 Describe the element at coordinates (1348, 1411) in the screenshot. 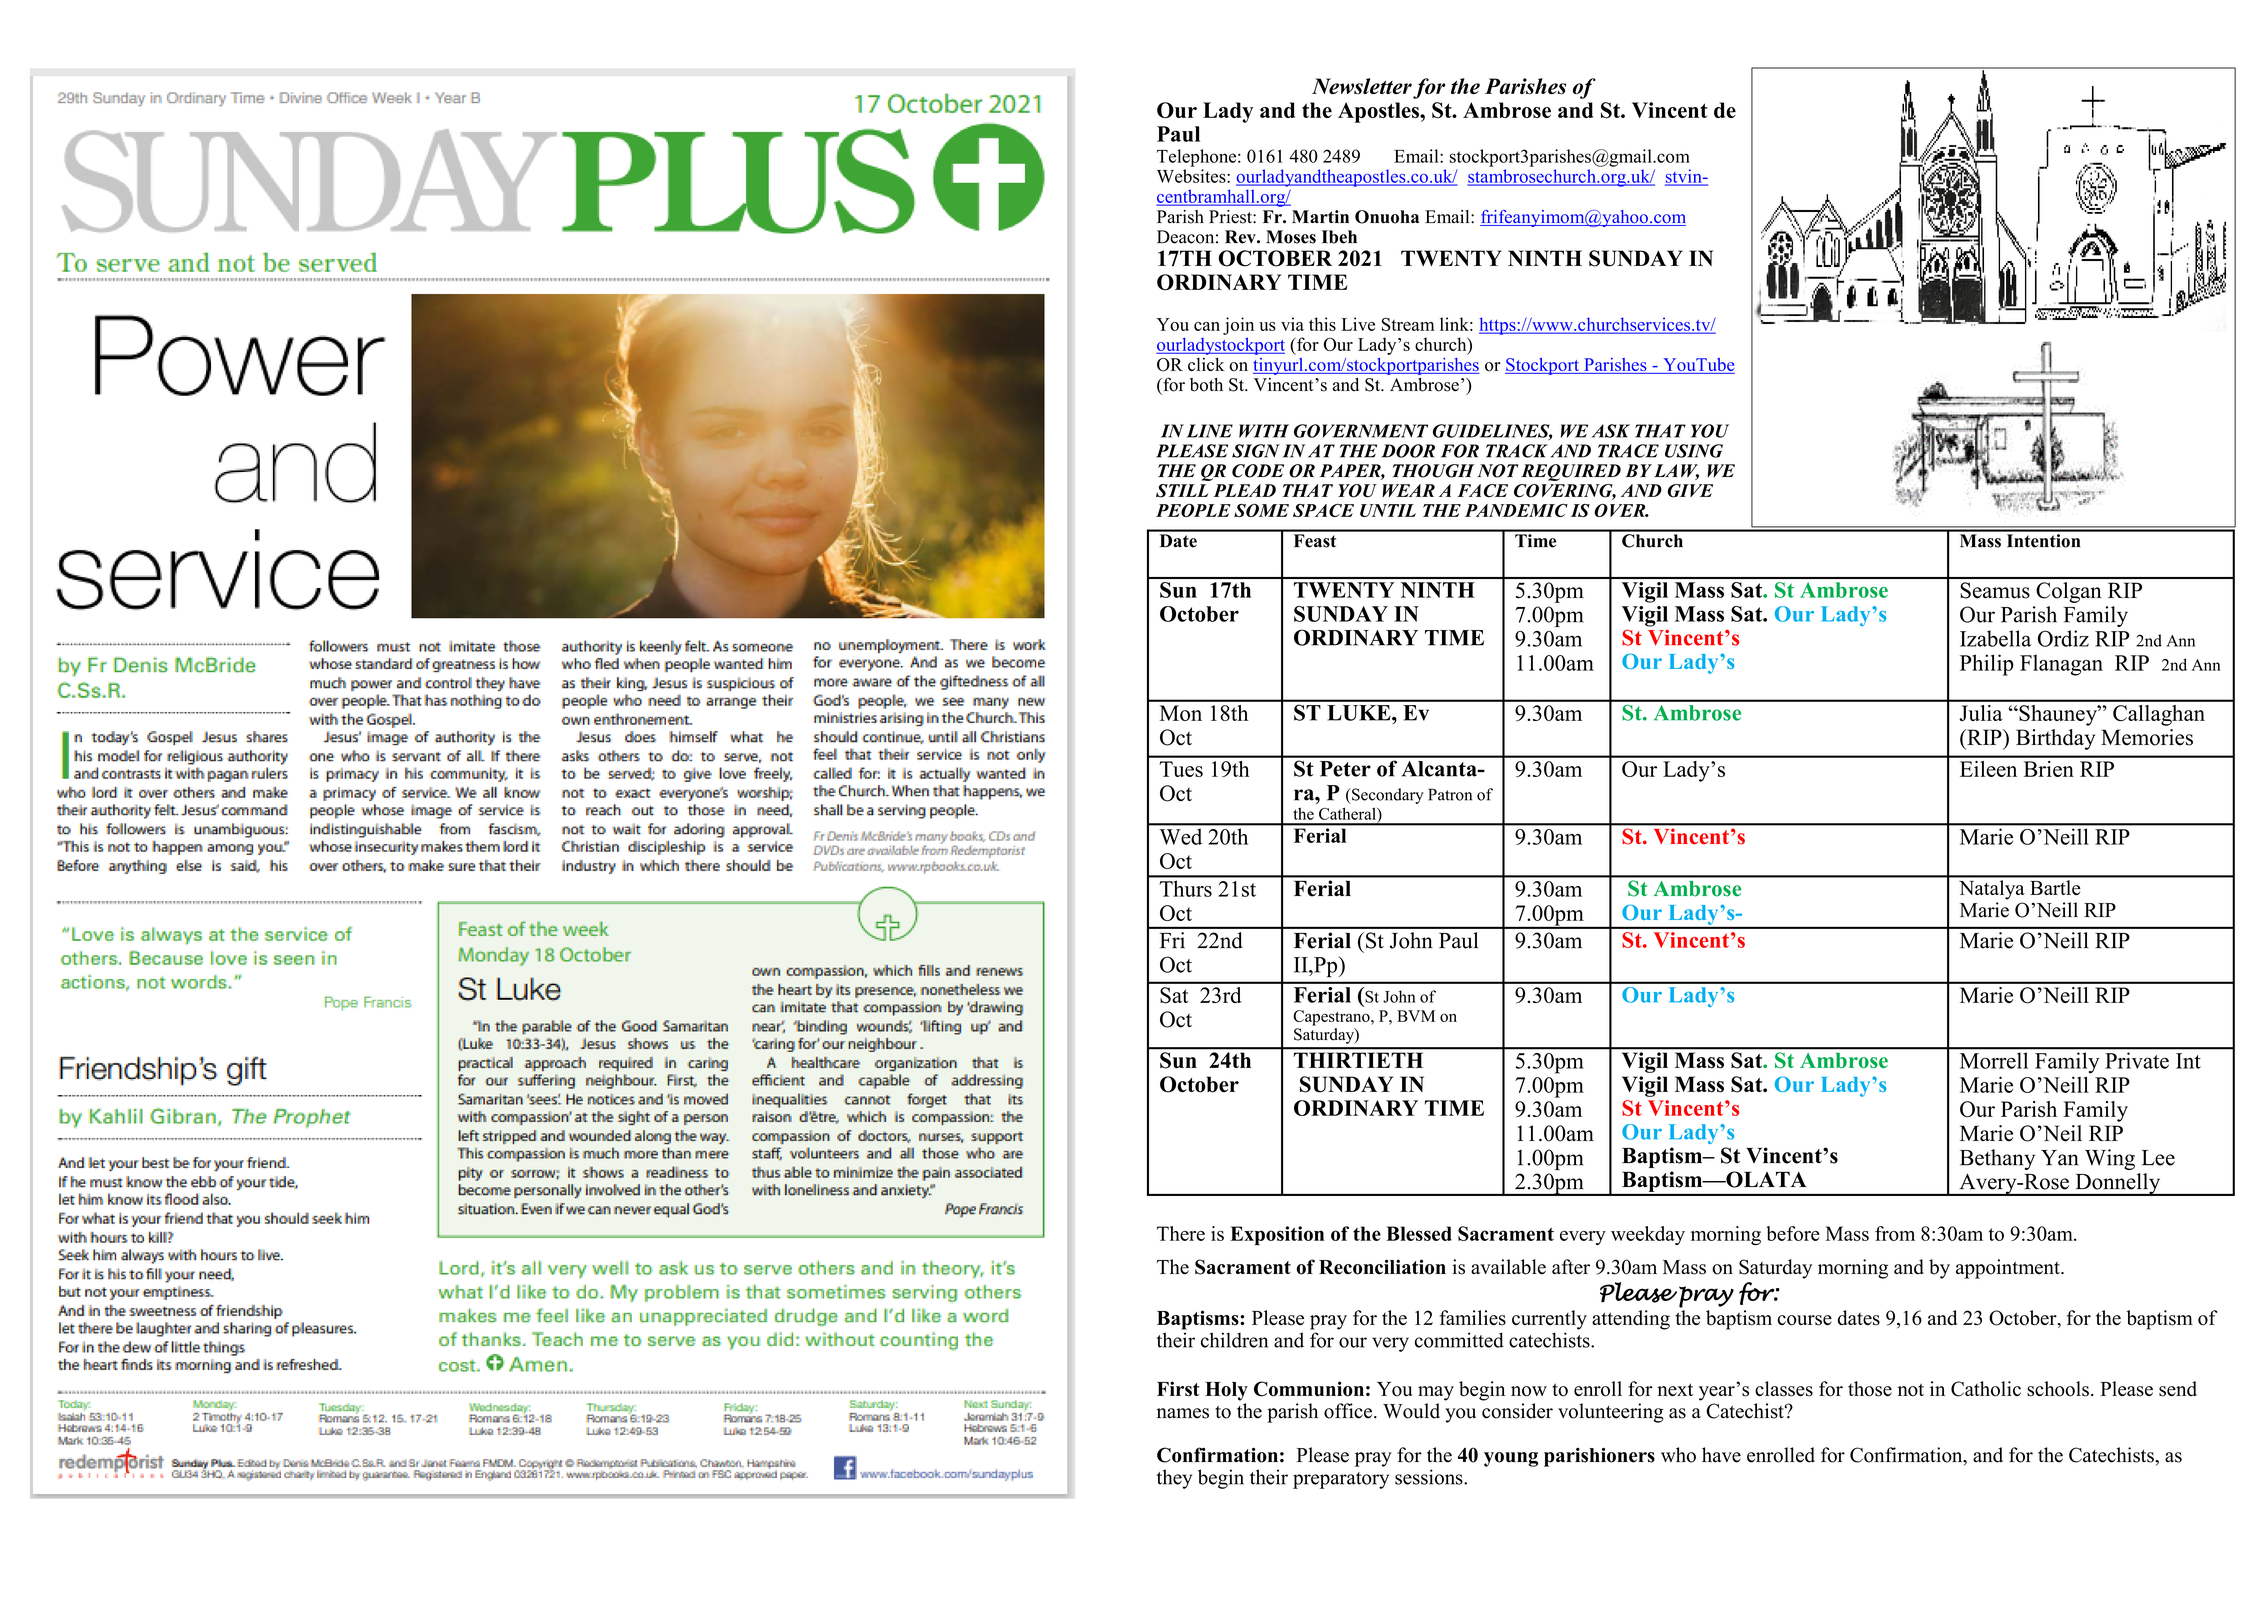

I see `office` at that location.
